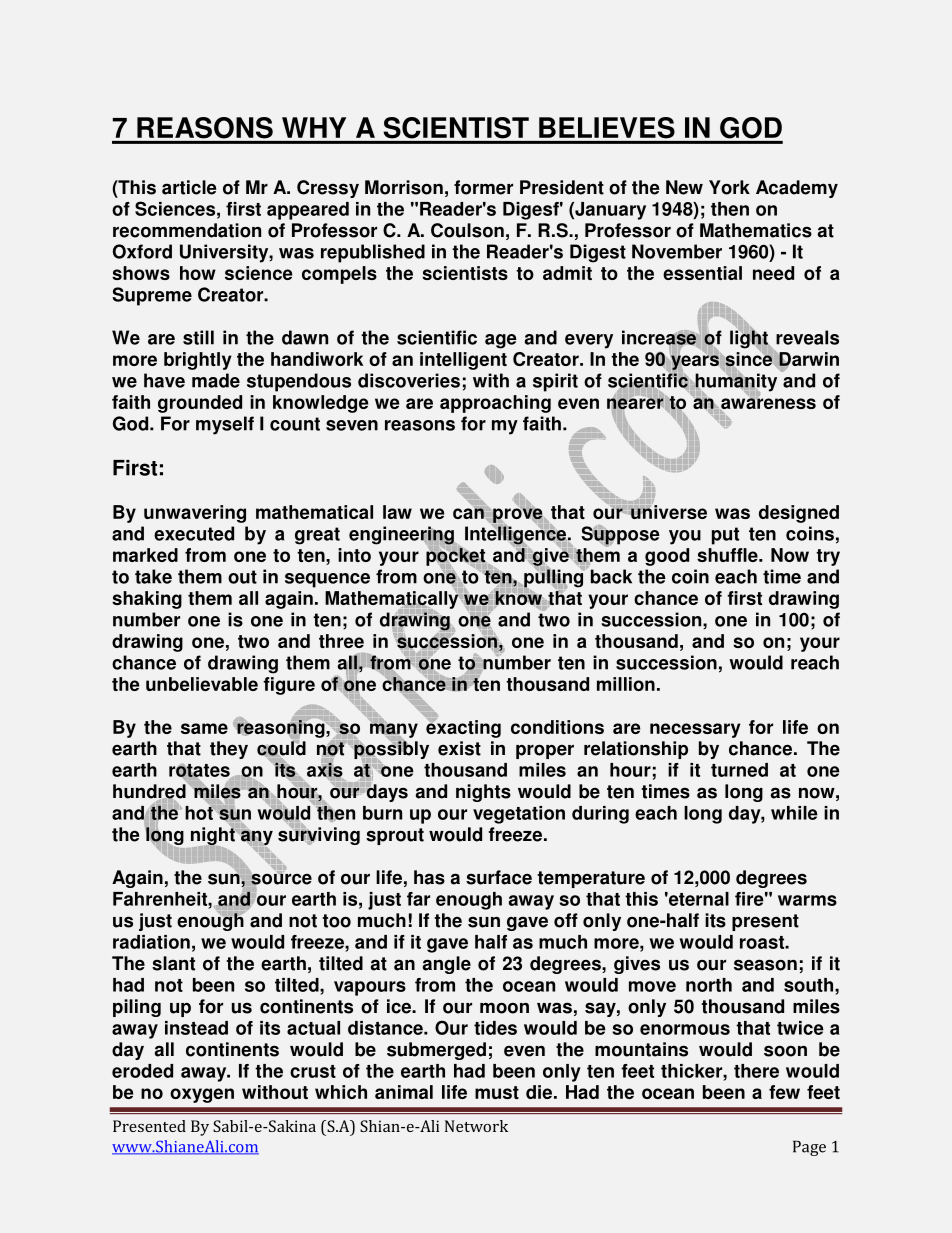 The width and height of the page is (952, 1233). What do you see at coordinates (784, 1092) in the page?
I see `few` at bounding box center [784, 1092].
